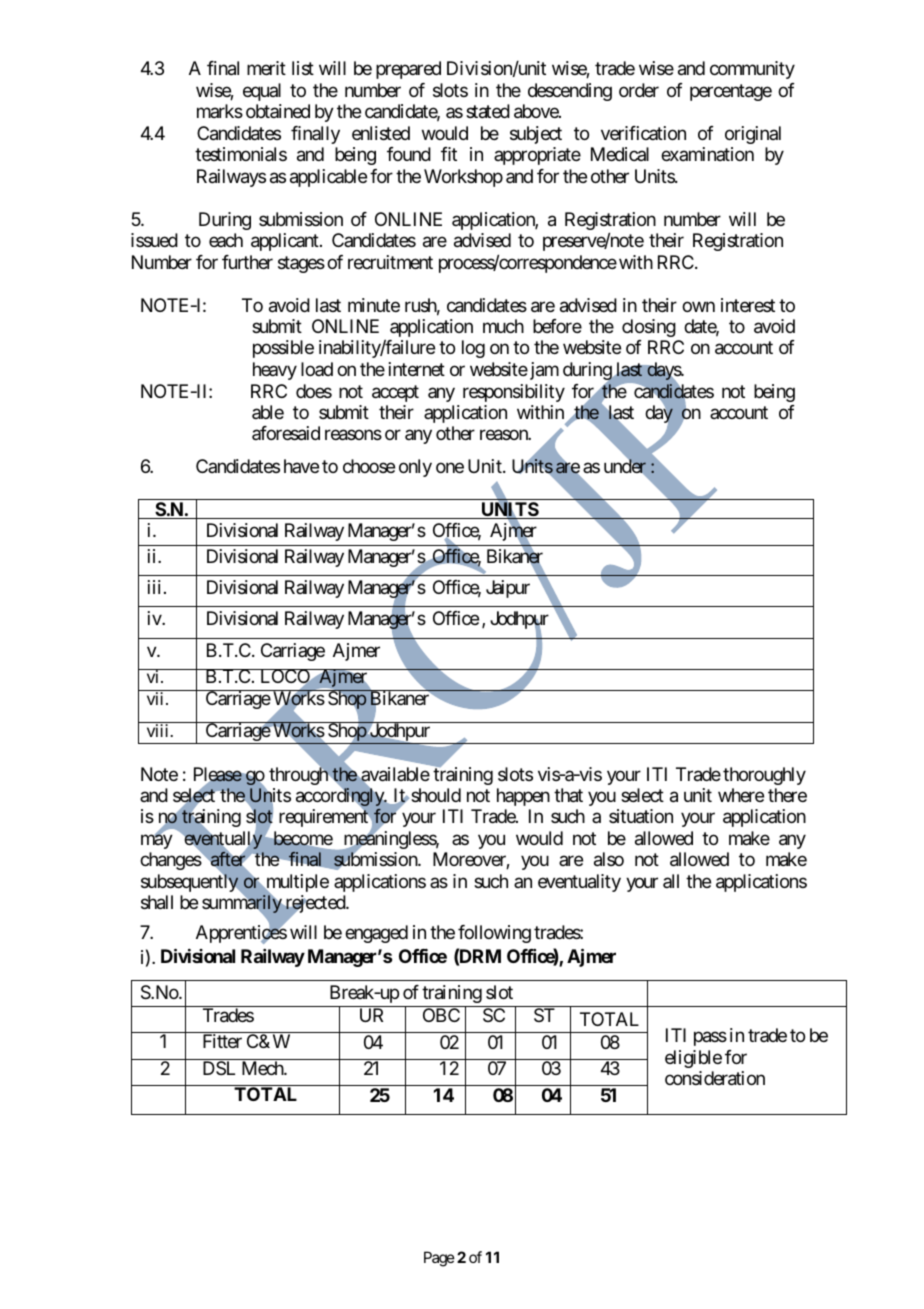 The height and width of the image is (1309, 924). What do you see at coordinates (649, 328) in the image?
I see `closing` at bounding box center [649, 328].
